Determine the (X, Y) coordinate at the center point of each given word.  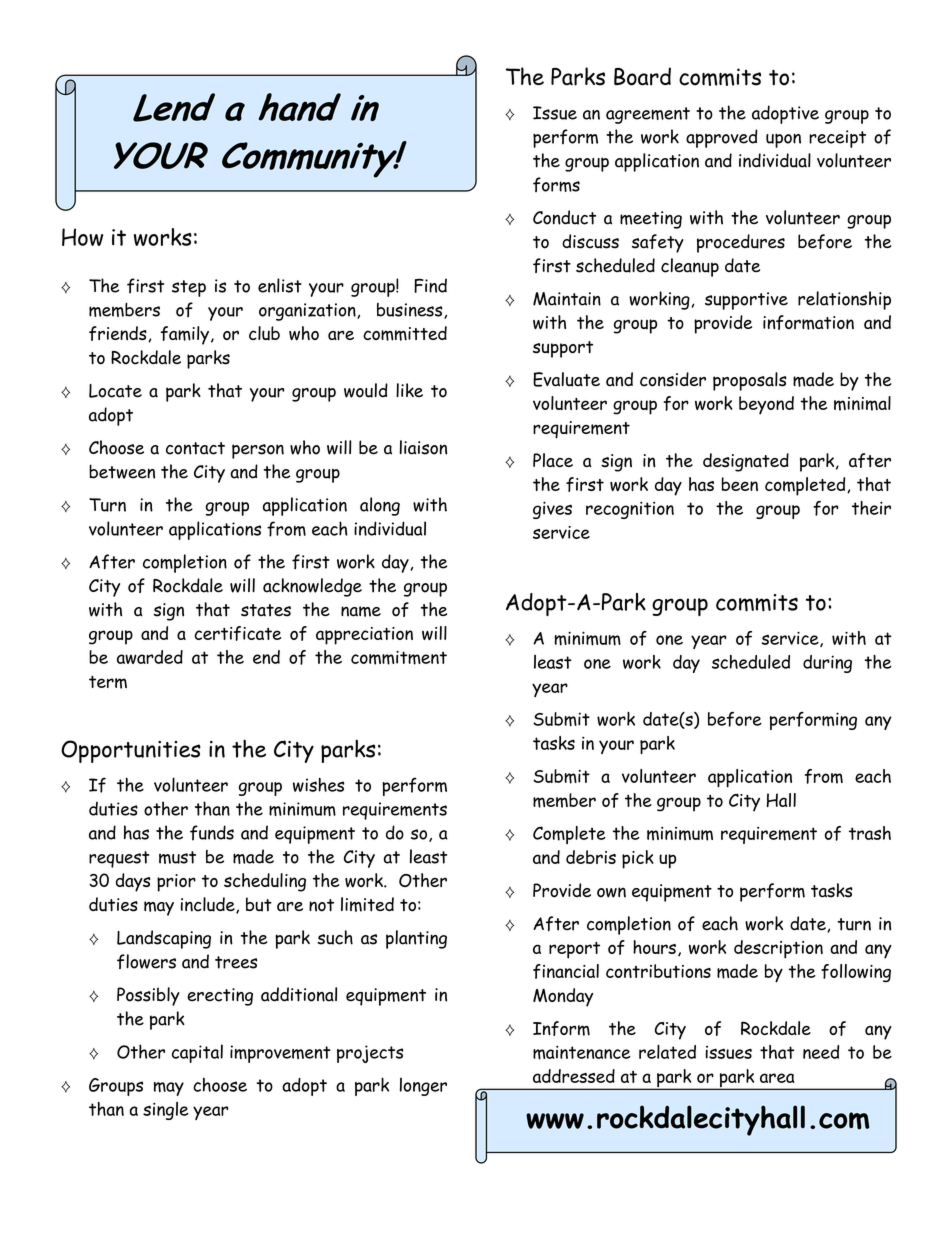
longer (423, 1086)
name (361, 611)
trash (870, 833)
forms (556, 184)
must (177, 857)
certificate (238, 633)
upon (783, 140)
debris (591, 857)
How (82, 237)
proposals (750, 381)
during (827, 664)
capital (197, 1053)
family (185, 335)
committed (405, 333)
